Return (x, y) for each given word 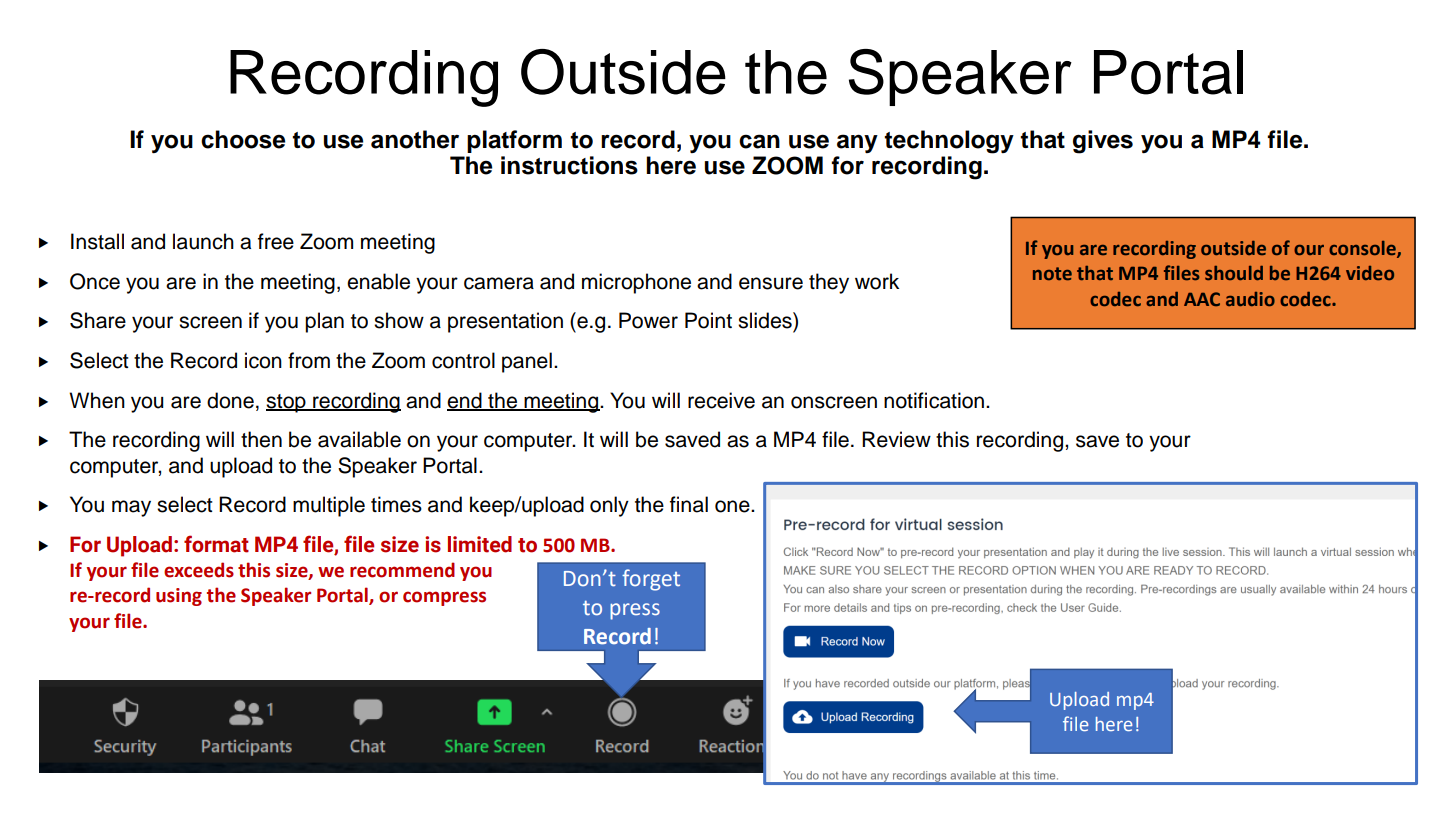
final (689, 504)
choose (243, 139)
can (759, 141)
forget (651, 580)
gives (1103, 142)
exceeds (199, 570)
